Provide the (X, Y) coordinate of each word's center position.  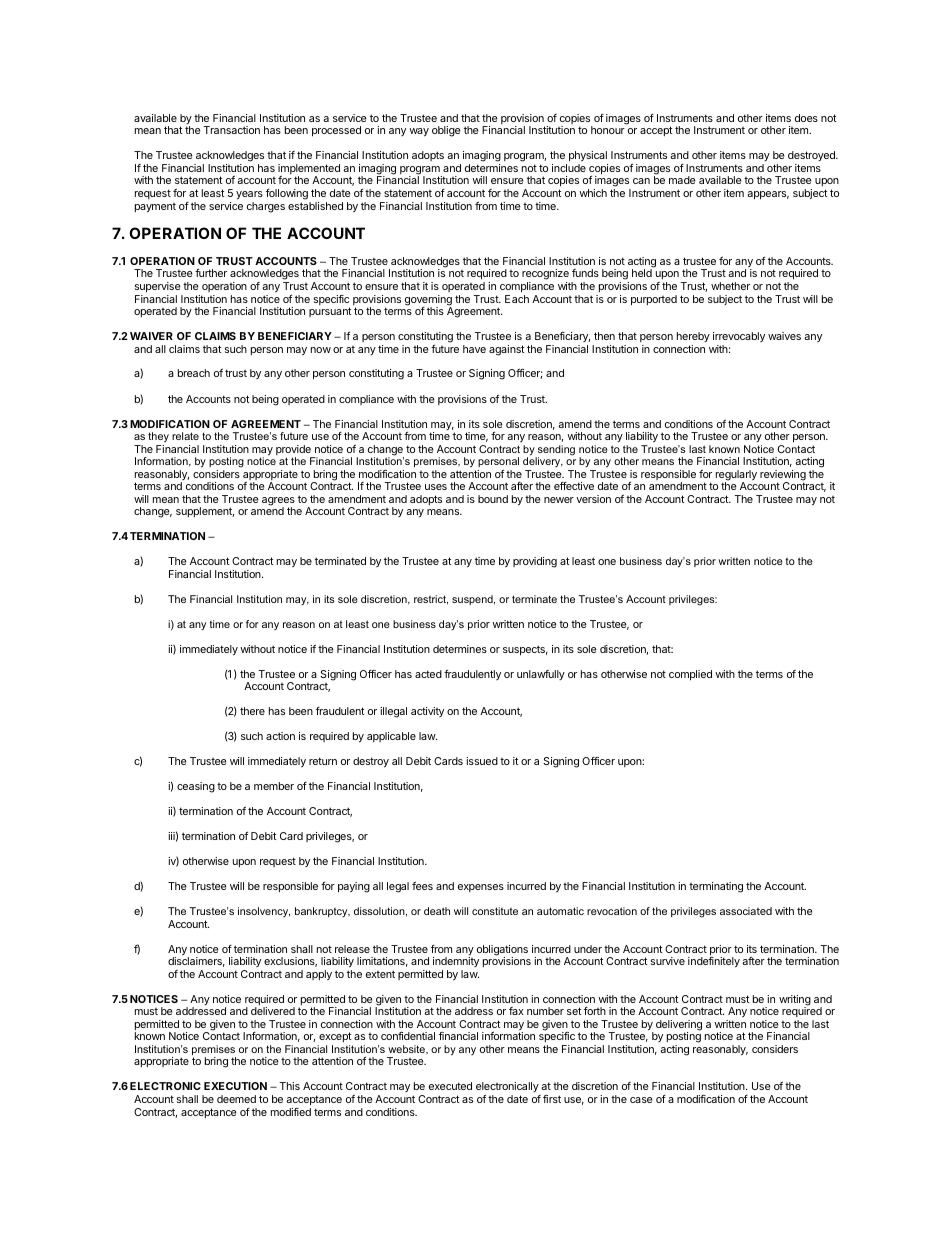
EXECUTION (235, 1086)
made (682, 180)
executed (450, 1086)
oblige (446, 131)
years (249, 195)
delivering (679, 1026)
